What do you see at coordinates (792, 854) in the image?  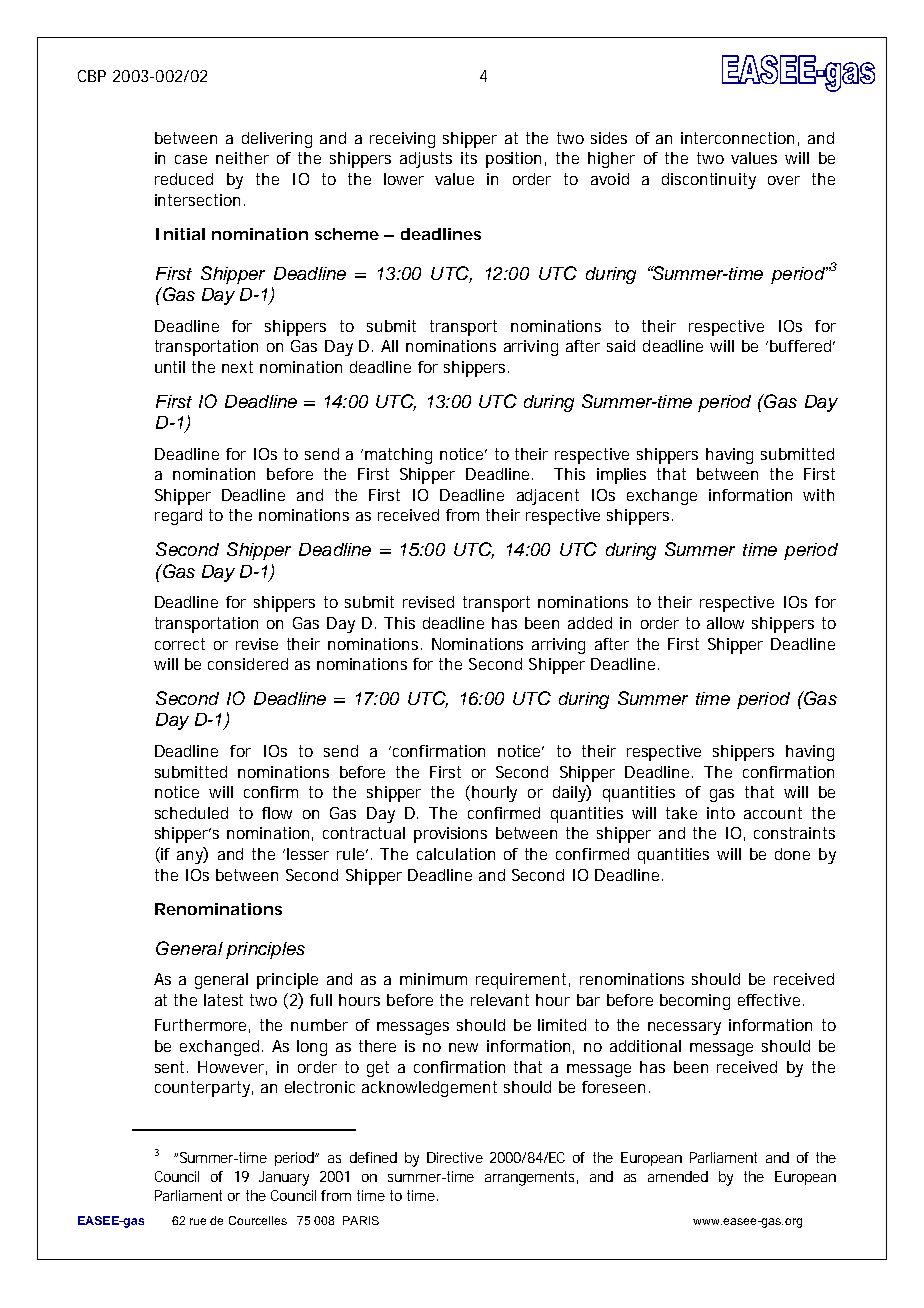 I see `done` at bounding box center [792, 854].
